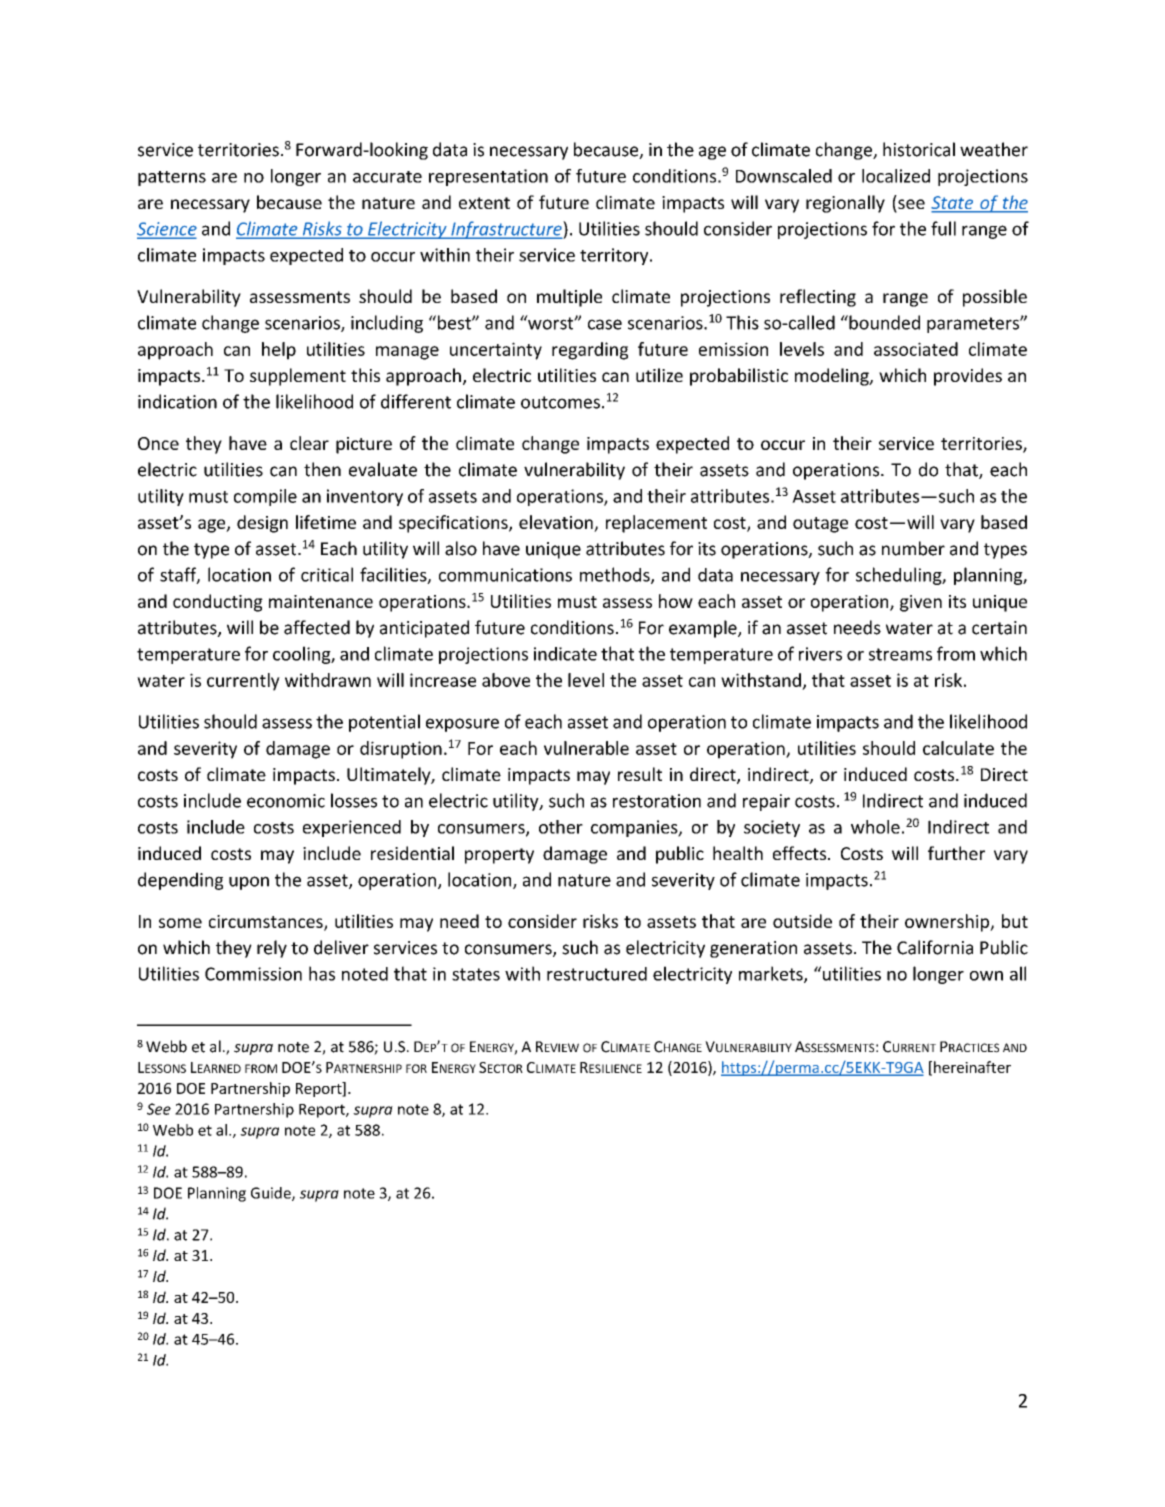 The image size is (1165, 1507). What do you see at coordinates (896, 176) in the screenshot?
I see `localized` at bounding box center [896, 176].
